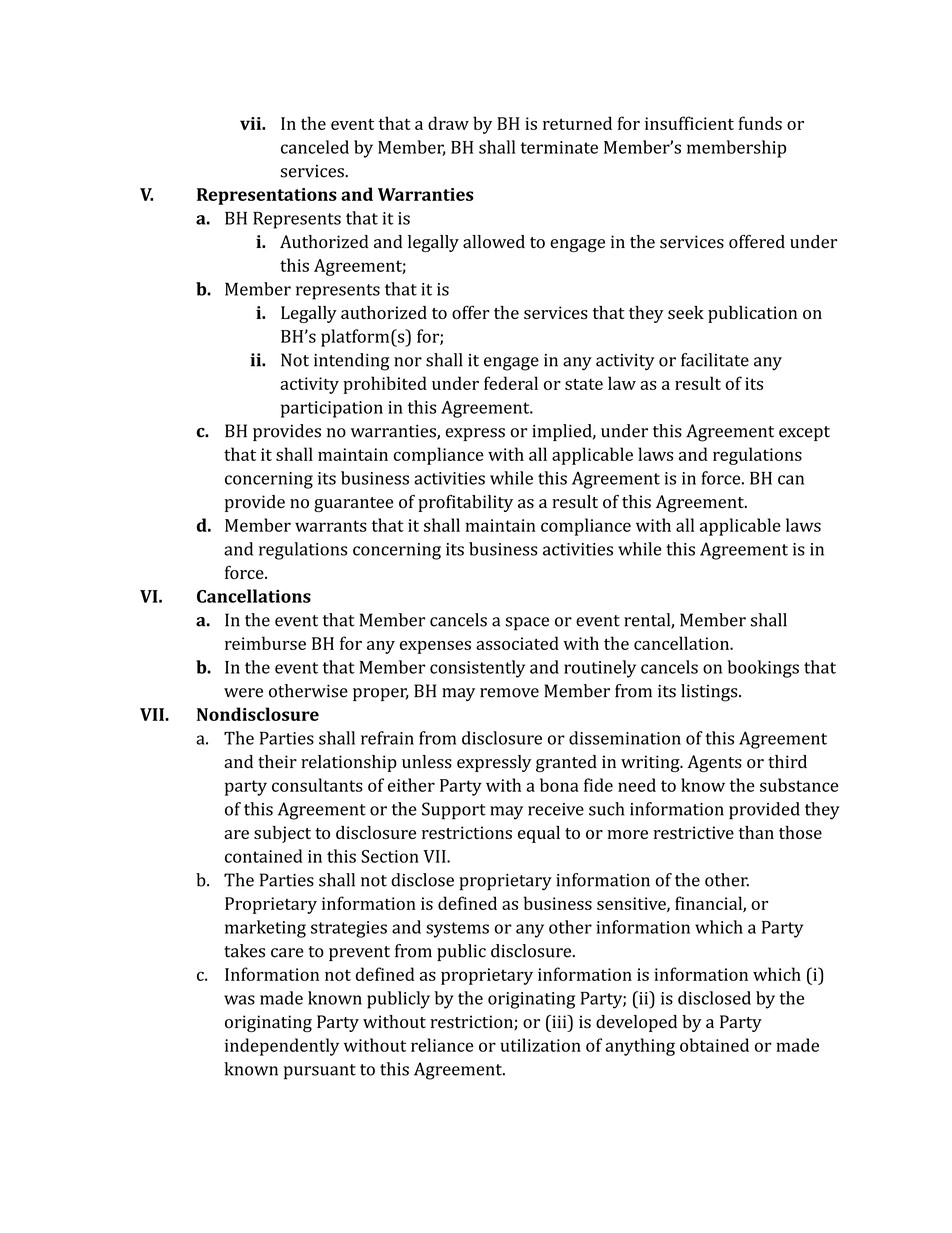 The width and height of the page is (952, 1233). I want to click on canceled, so click(315, 147).
